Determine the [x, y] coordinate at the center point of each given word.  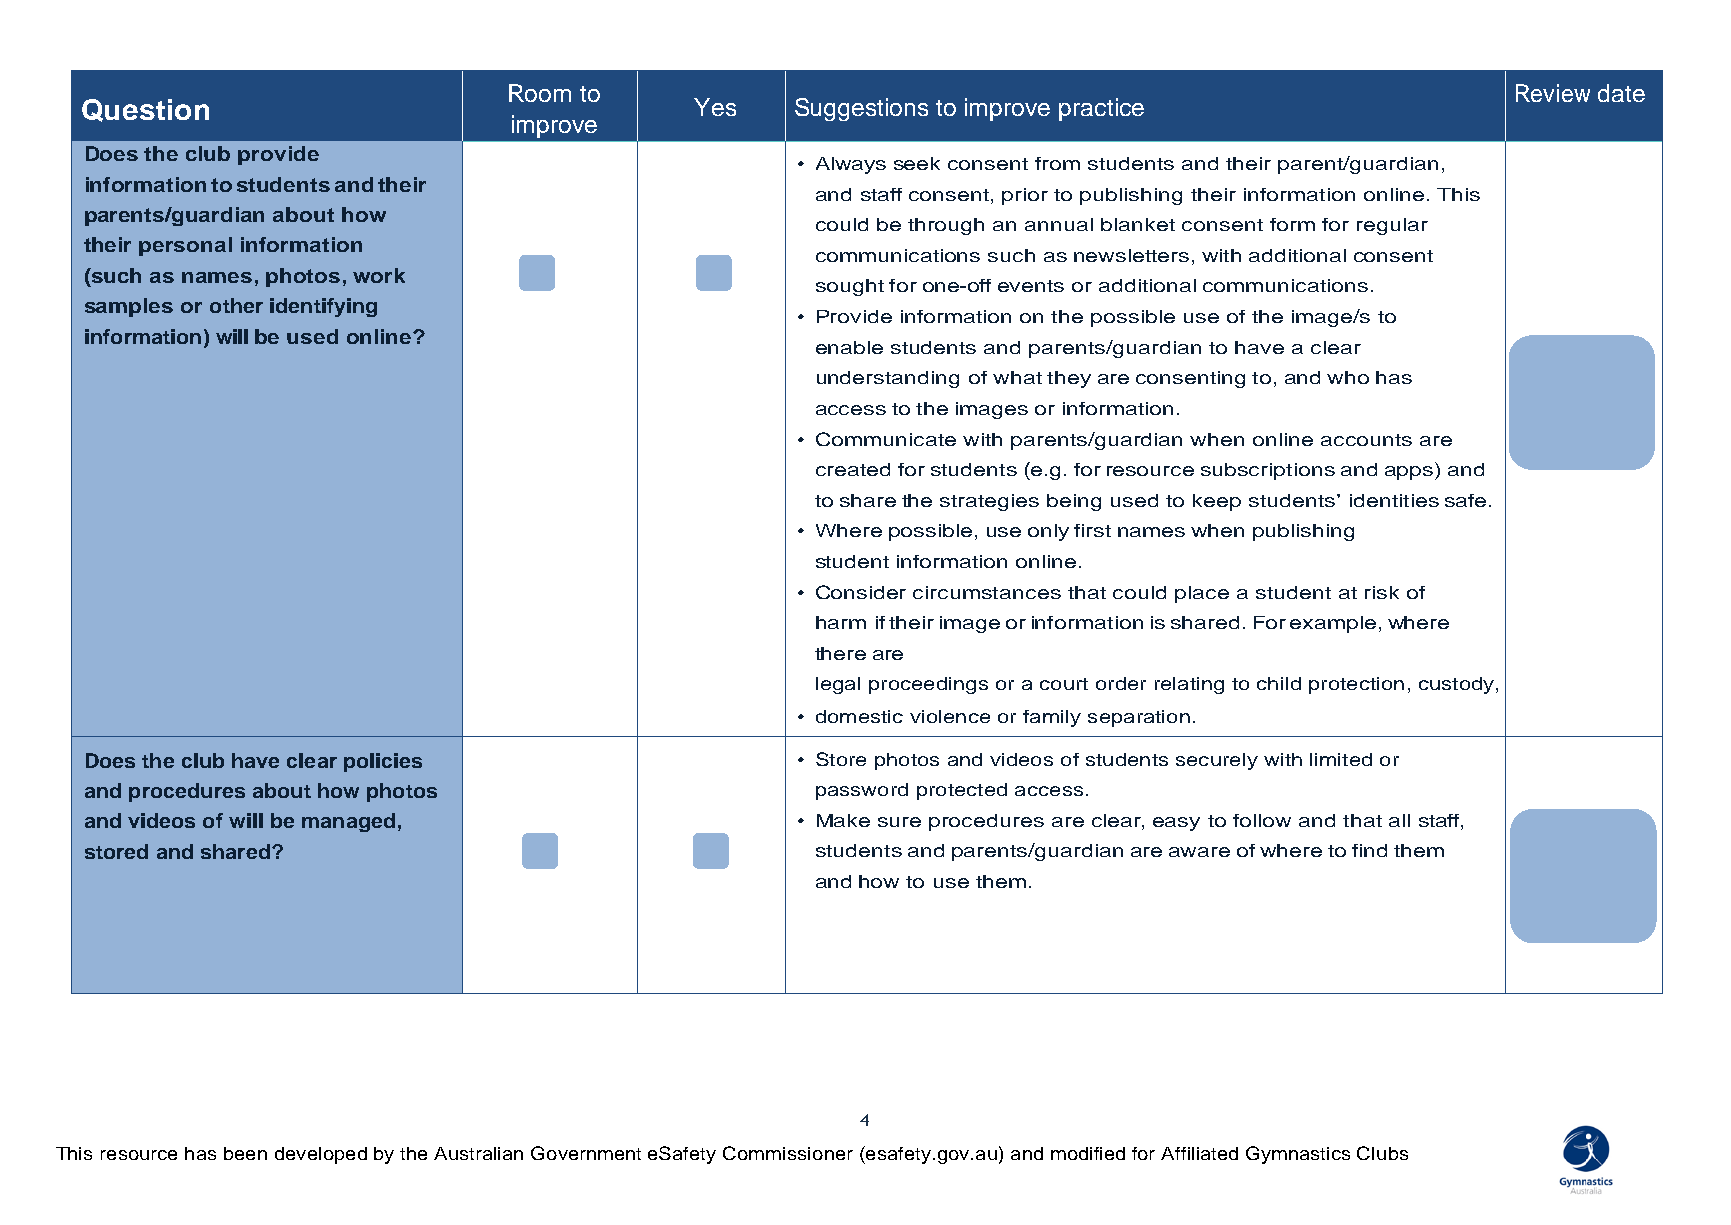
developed [321, 1155]
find [1369, 850]
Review [1553, 93]
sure [899, 822]
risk [1382, 592]
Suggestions [861, 109]
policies [383, 762]
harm [841, 622]
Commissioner [788, 1153]
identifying [323, 307]
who [1348, 377]
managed [348, 822]
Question [145, 110]
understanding [888, 379]
